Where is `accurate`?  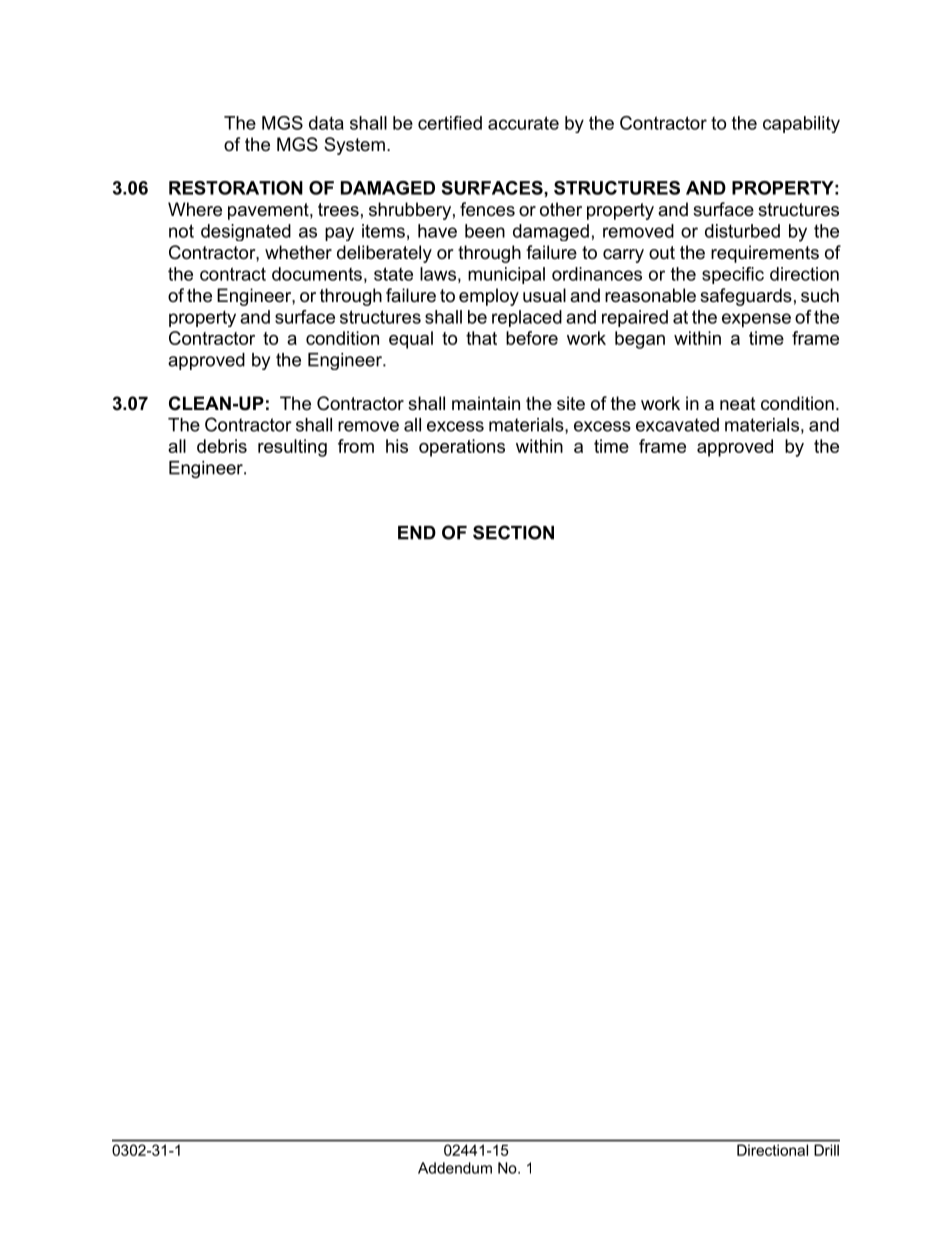
accurate is located at coordinates (523, 123).
